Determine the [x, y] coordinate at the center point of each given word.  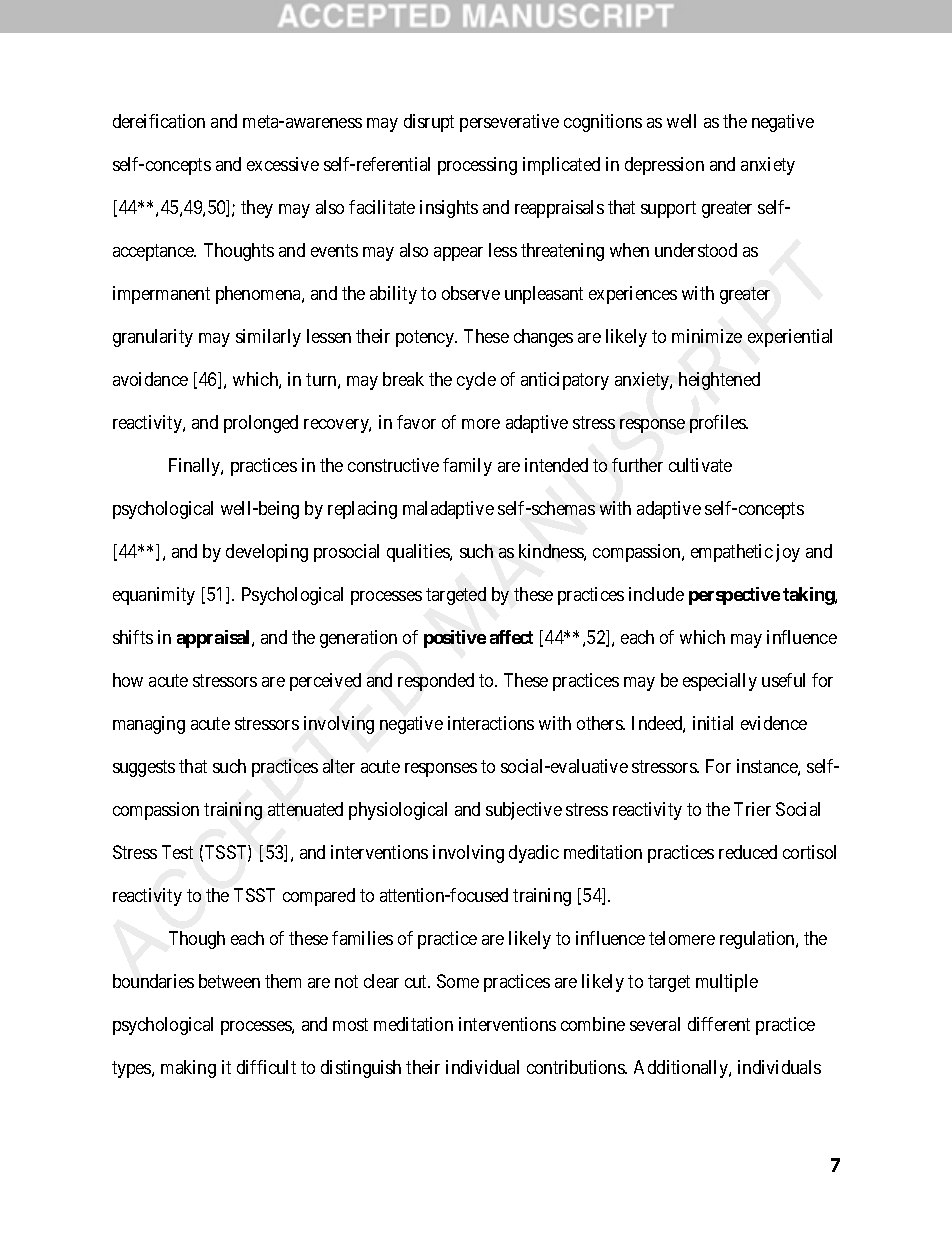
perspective [734, 596]
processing [477, 166]
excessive [283, 164]
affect [511, 637]
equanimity [154, 596]
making [188, 1069]
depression [664, 166]
